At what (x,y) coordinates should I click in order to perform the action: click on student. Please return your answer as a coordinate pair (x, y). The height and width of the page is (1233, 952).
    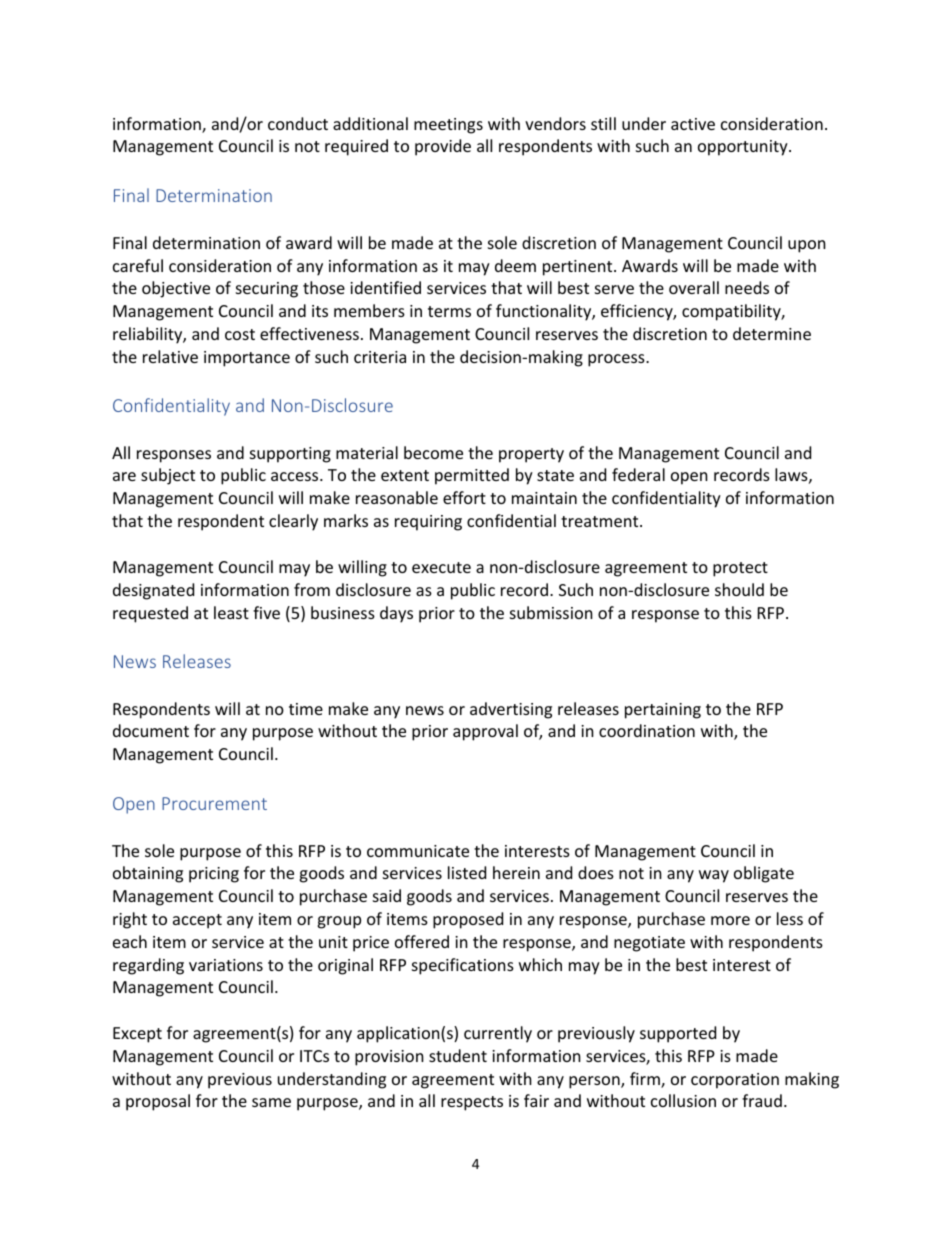
    Looking at the image, I should click on (458, 1055).
